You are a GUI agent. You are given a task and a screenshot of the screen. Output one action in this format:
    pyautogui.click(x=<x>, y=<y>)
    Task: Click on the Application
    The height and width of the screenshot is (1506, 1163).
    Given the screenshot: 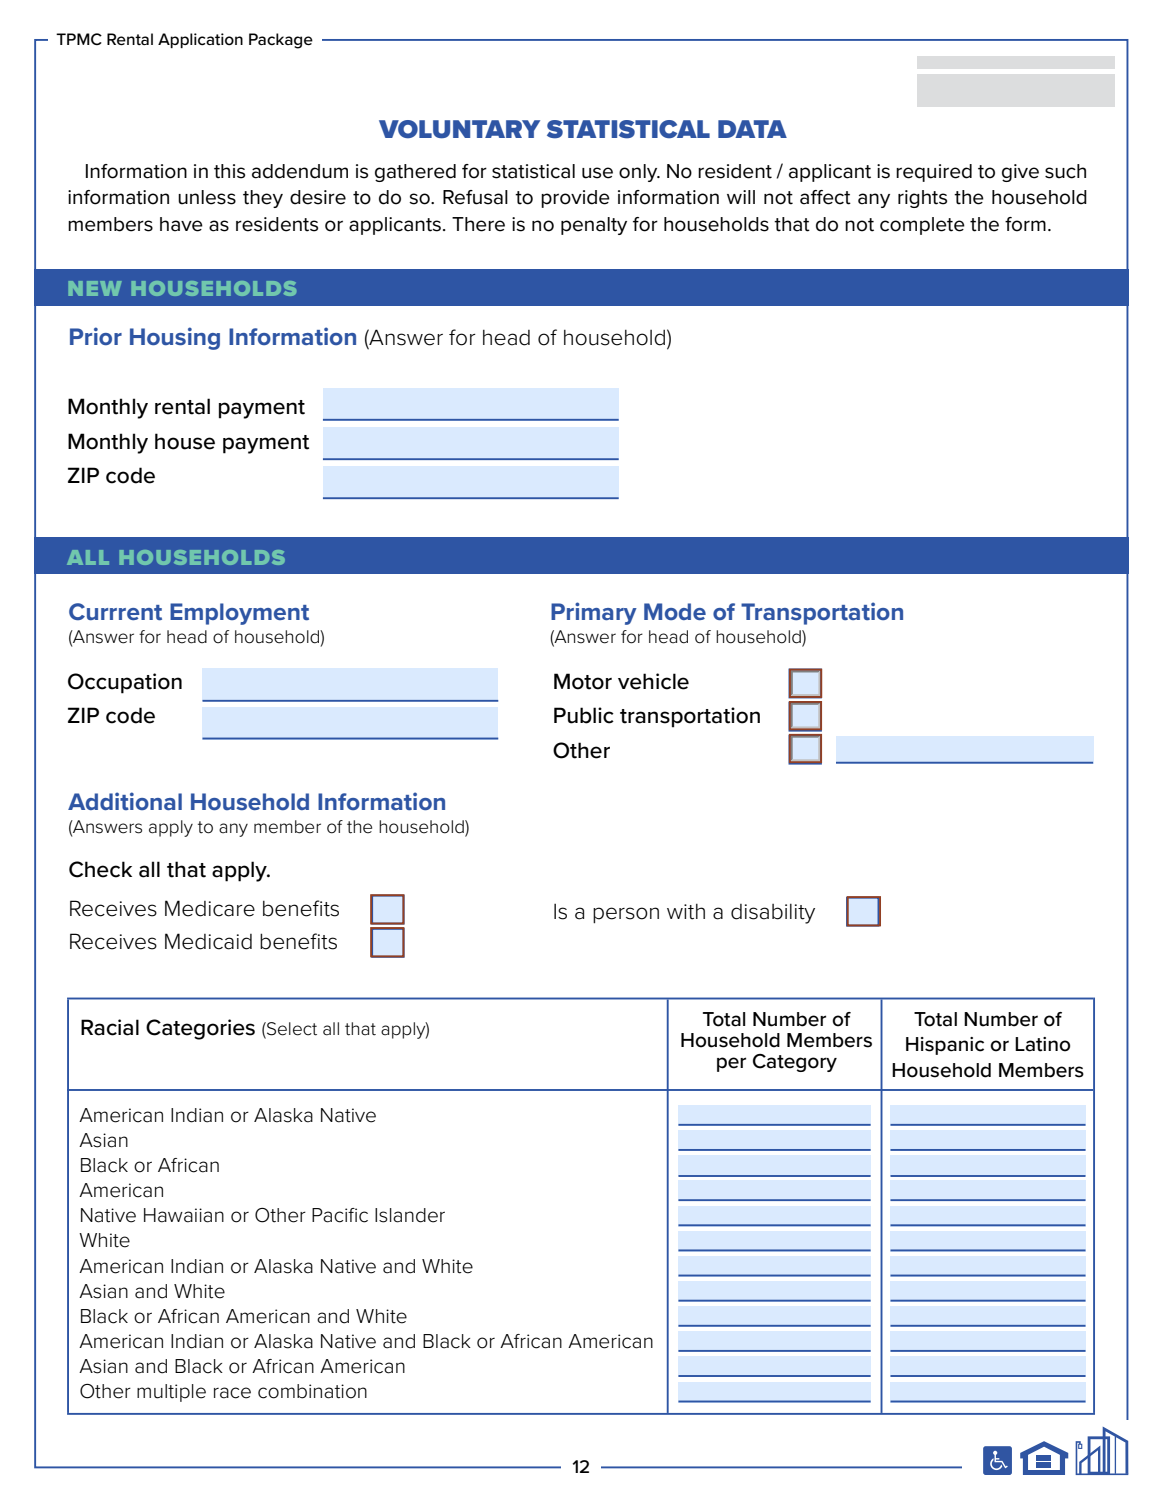 What is the action you would take?
    pyautogui.click(x=200, y=40)
